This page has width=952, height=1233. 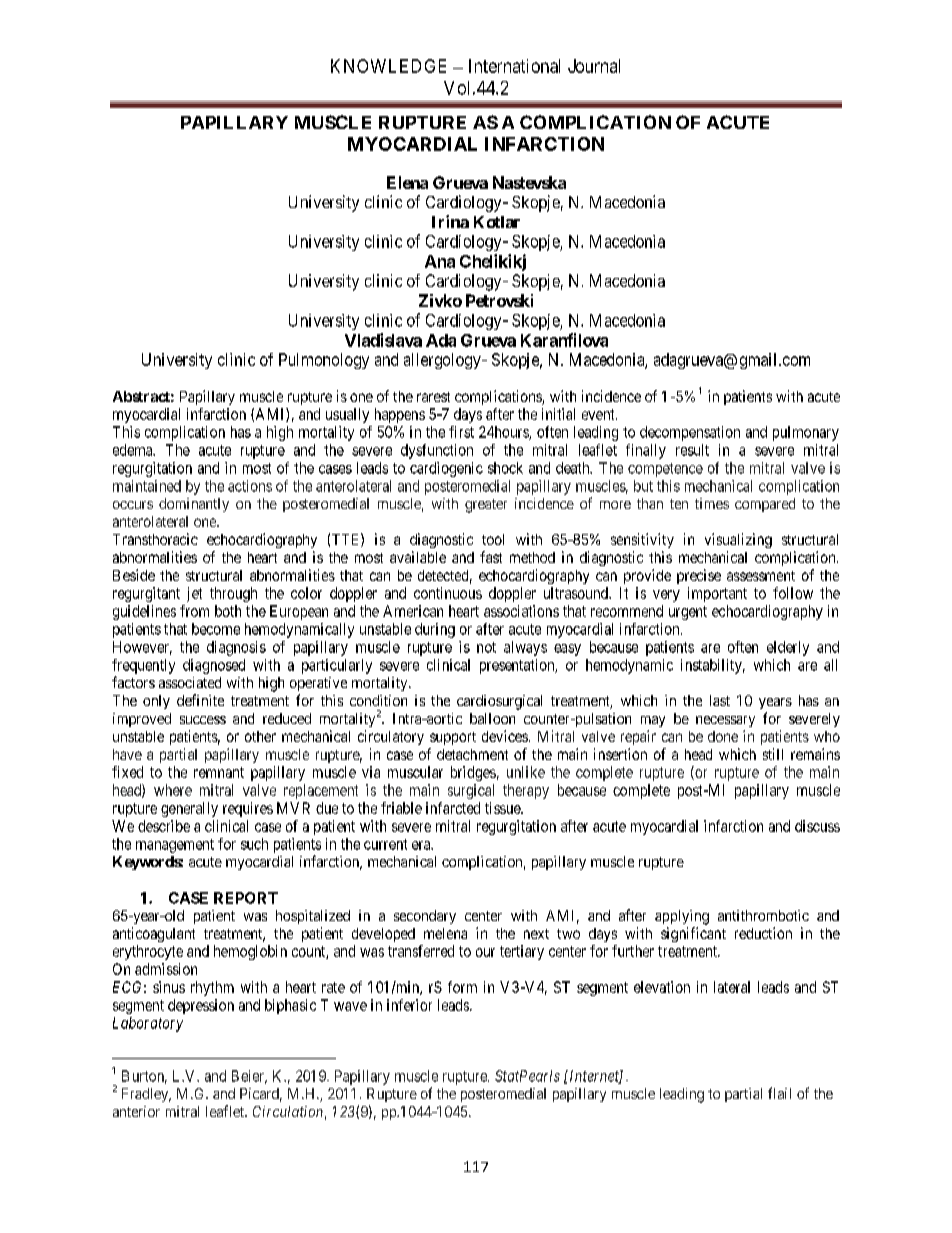 I want to click on KNOWLEDGE, so click(x=388, y=66).
